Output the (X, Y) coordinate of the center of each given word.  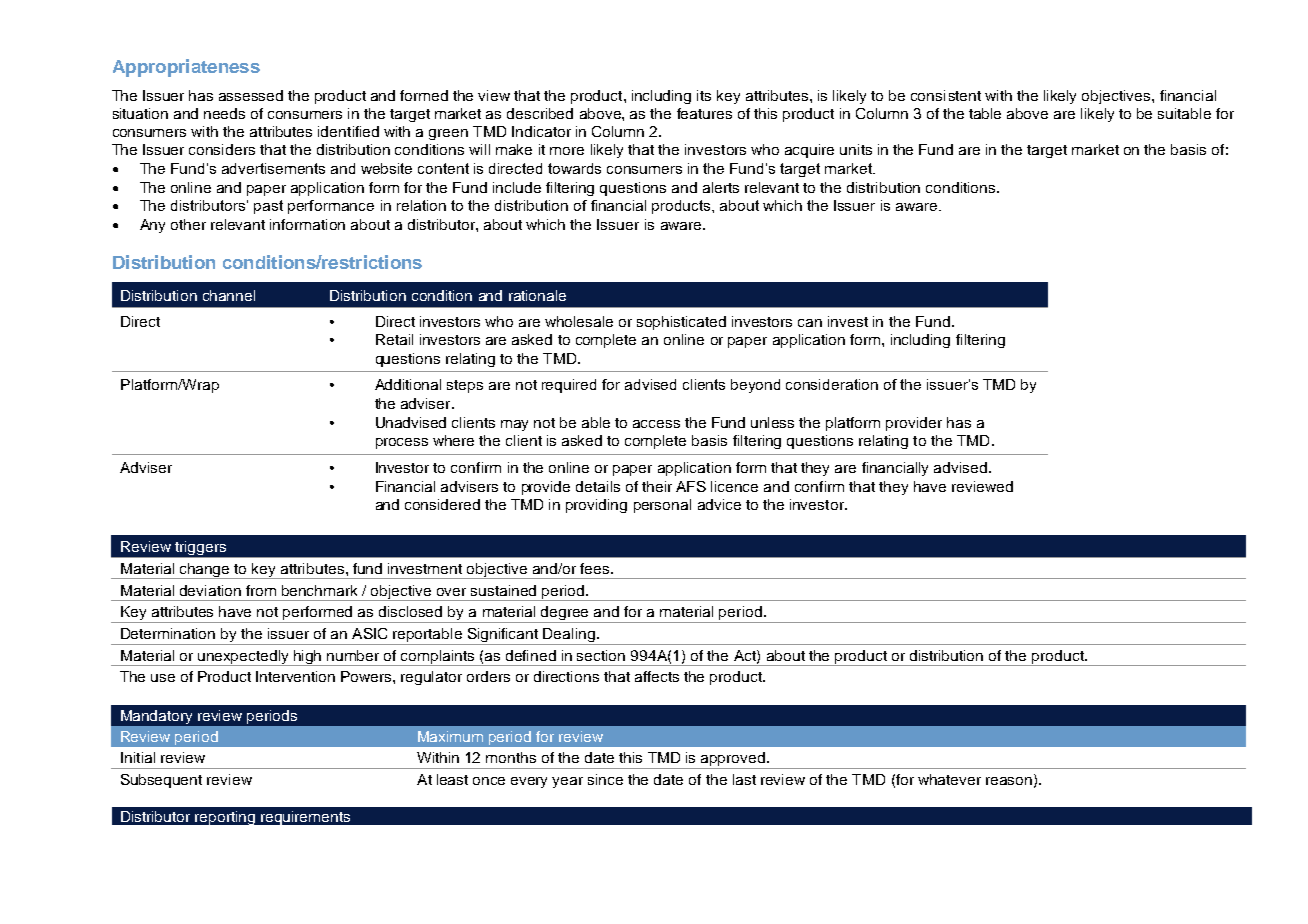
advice (719, 504)
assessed (251, 95)
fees (596, 568)
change (205, 571)
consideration (832, 384)
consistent (946, 95)
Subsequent (161, 781)
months (511, 757)
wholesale (579, 321)
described (540, 113)
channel (229, 295)
